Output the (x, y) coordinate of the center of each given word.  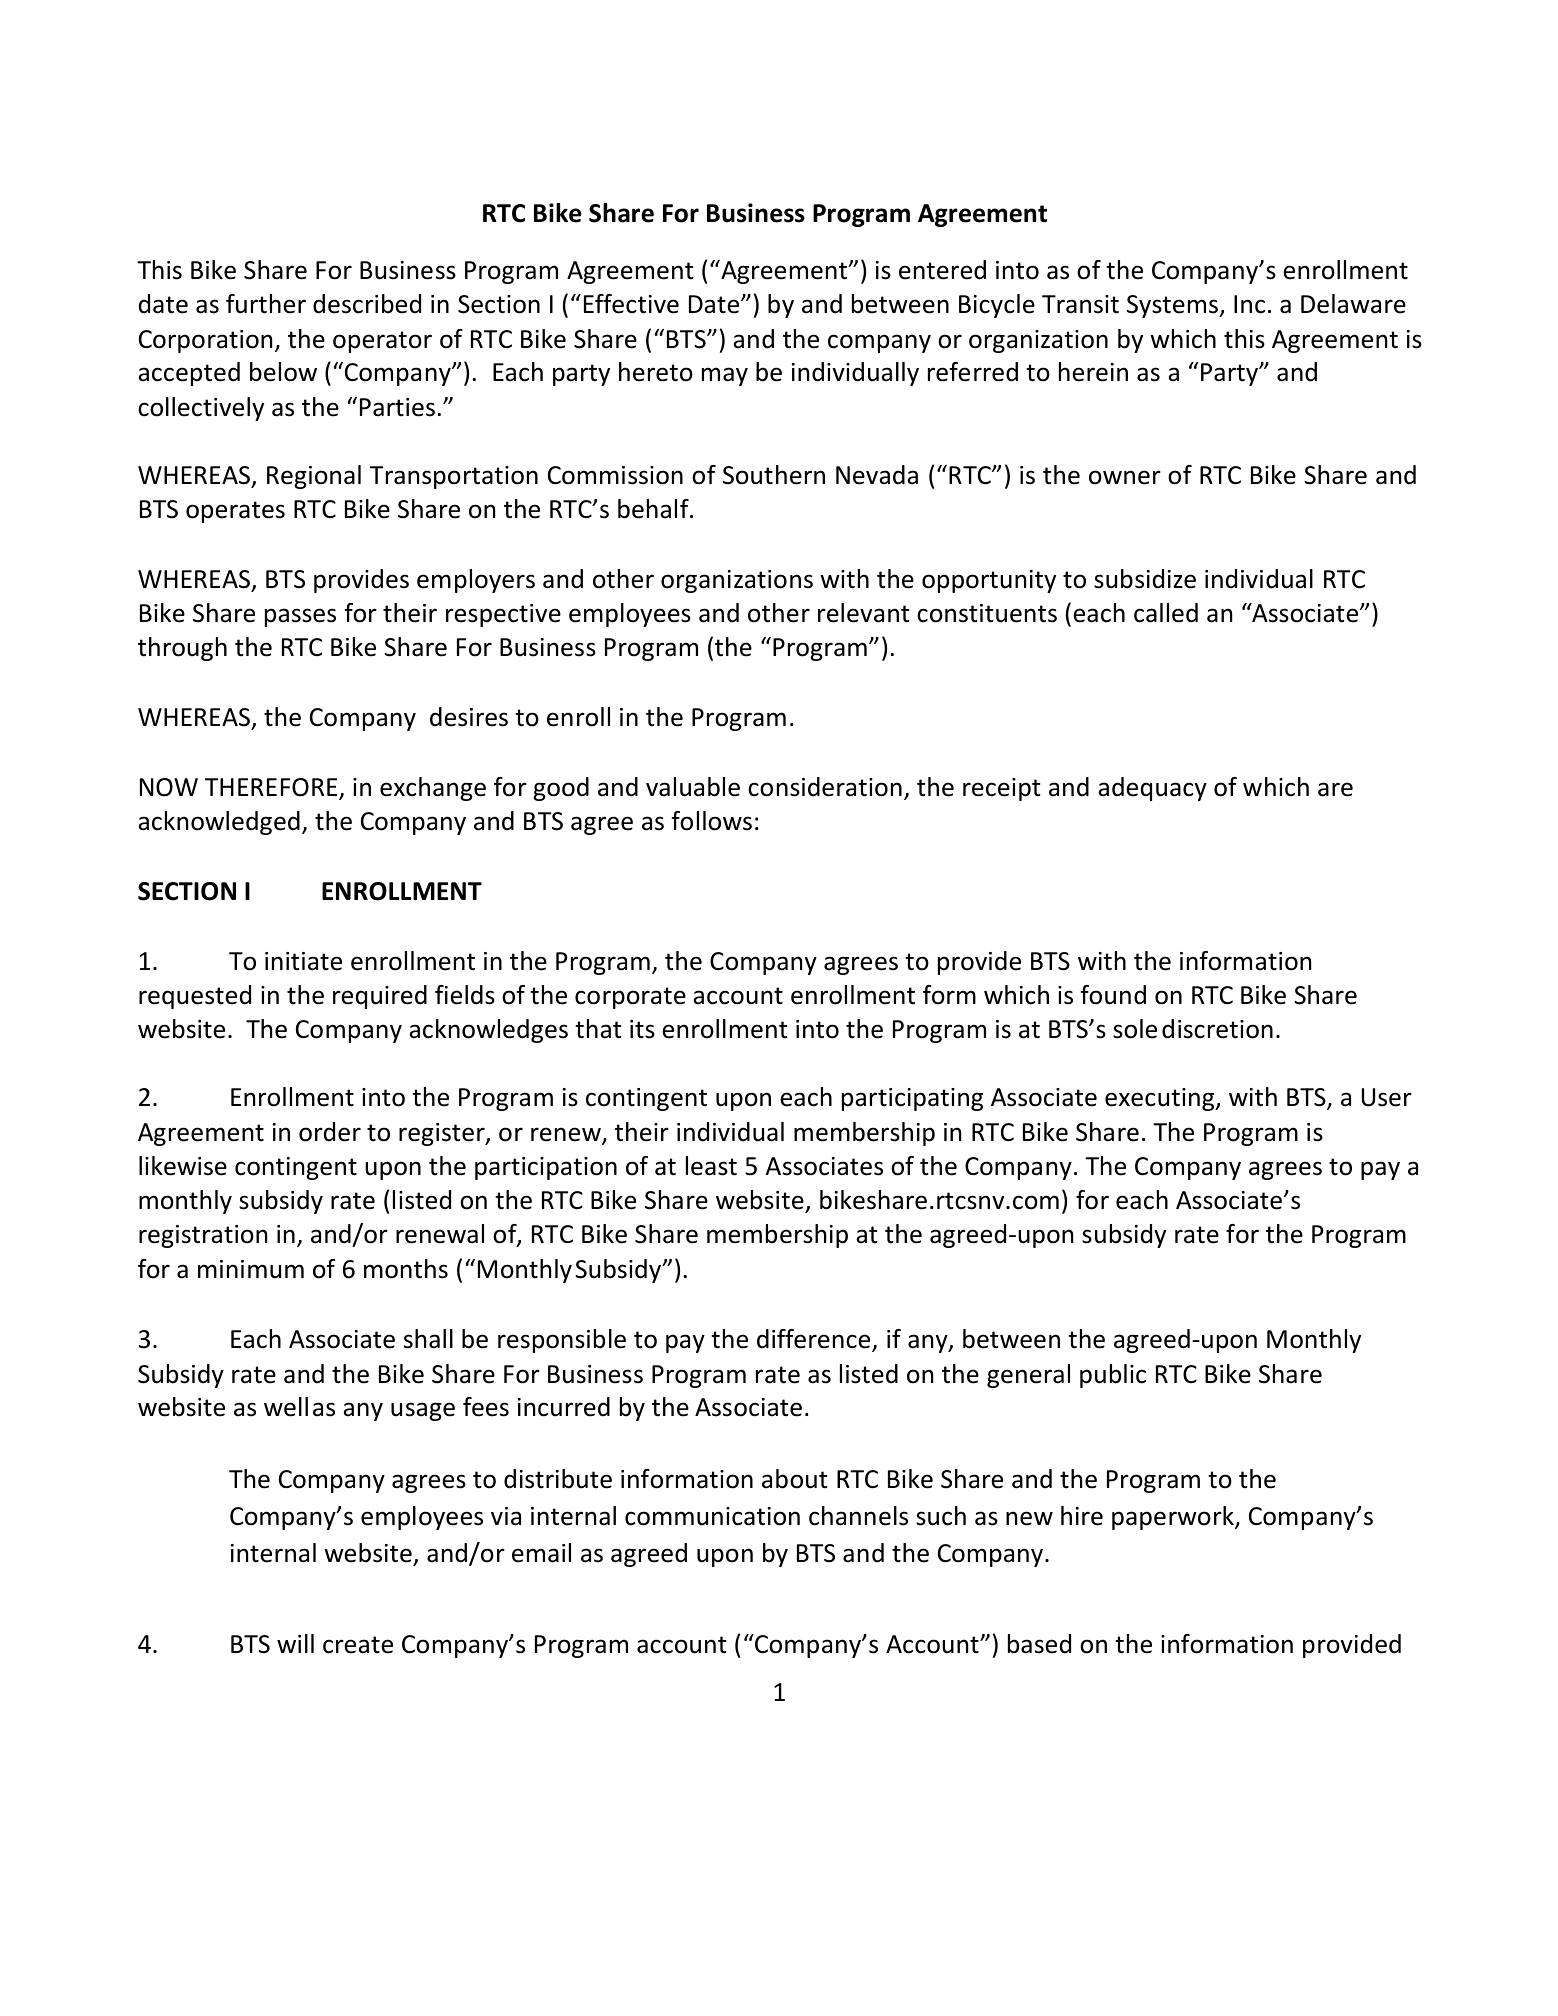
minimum (251, 1269)
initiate (303, 961)
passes (300, 617)
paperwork (1174, 1518)
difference (815, 1340)
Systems (1174, 306)
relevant (864, 613)
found (1113, 995)
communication (712, 1516)
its (642, 1029)
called (1166, 613)
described (367, 304)
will (295, 1643)
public (1113, 1376)
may (725, 376)
